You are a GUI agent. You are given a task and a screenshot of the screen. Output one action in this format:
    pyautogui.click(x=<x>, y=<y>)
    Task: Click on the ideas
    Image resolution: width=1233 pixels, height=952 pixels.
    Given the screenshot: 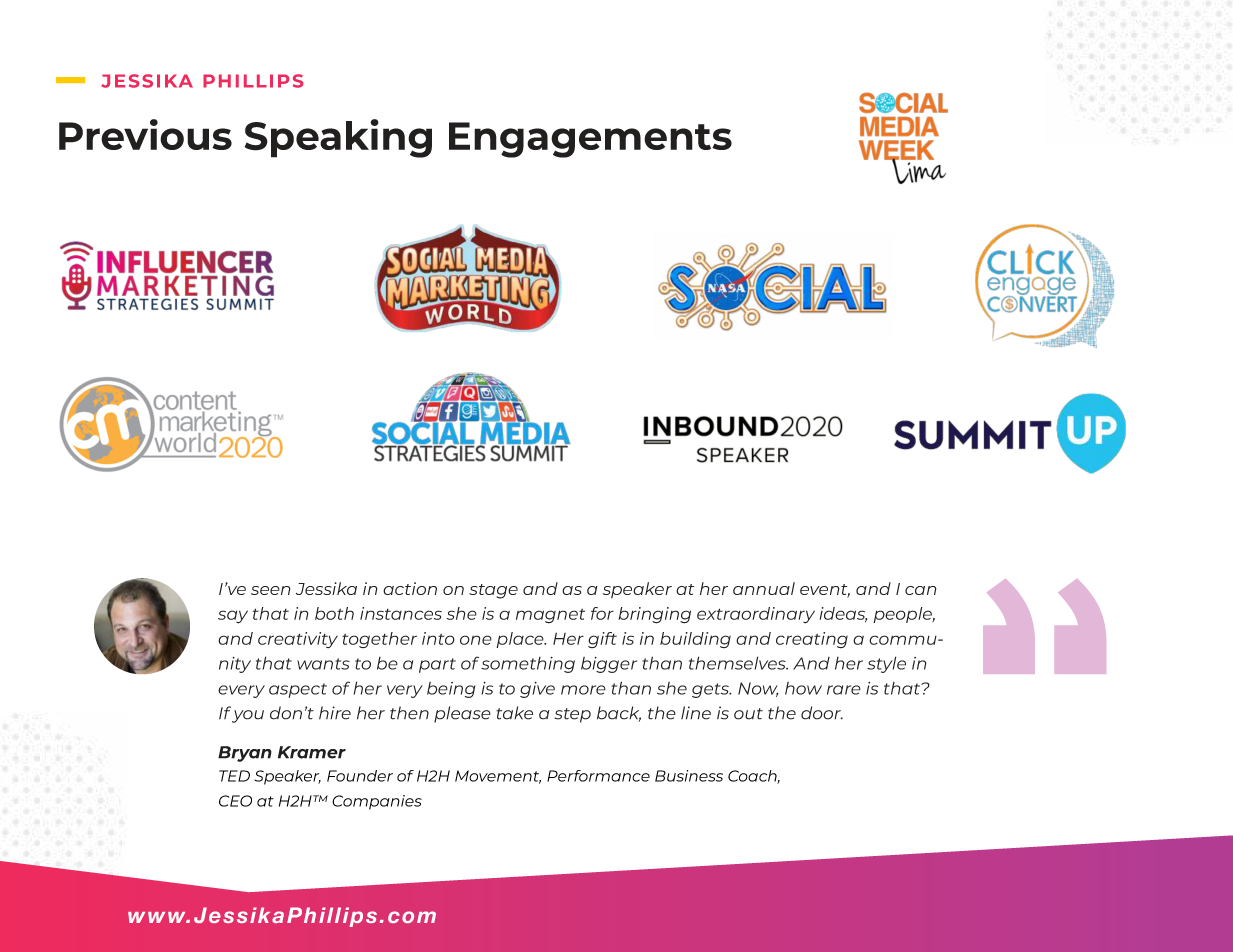 What is the action you would take?
    pyautogui.click(x=843, y=614)
